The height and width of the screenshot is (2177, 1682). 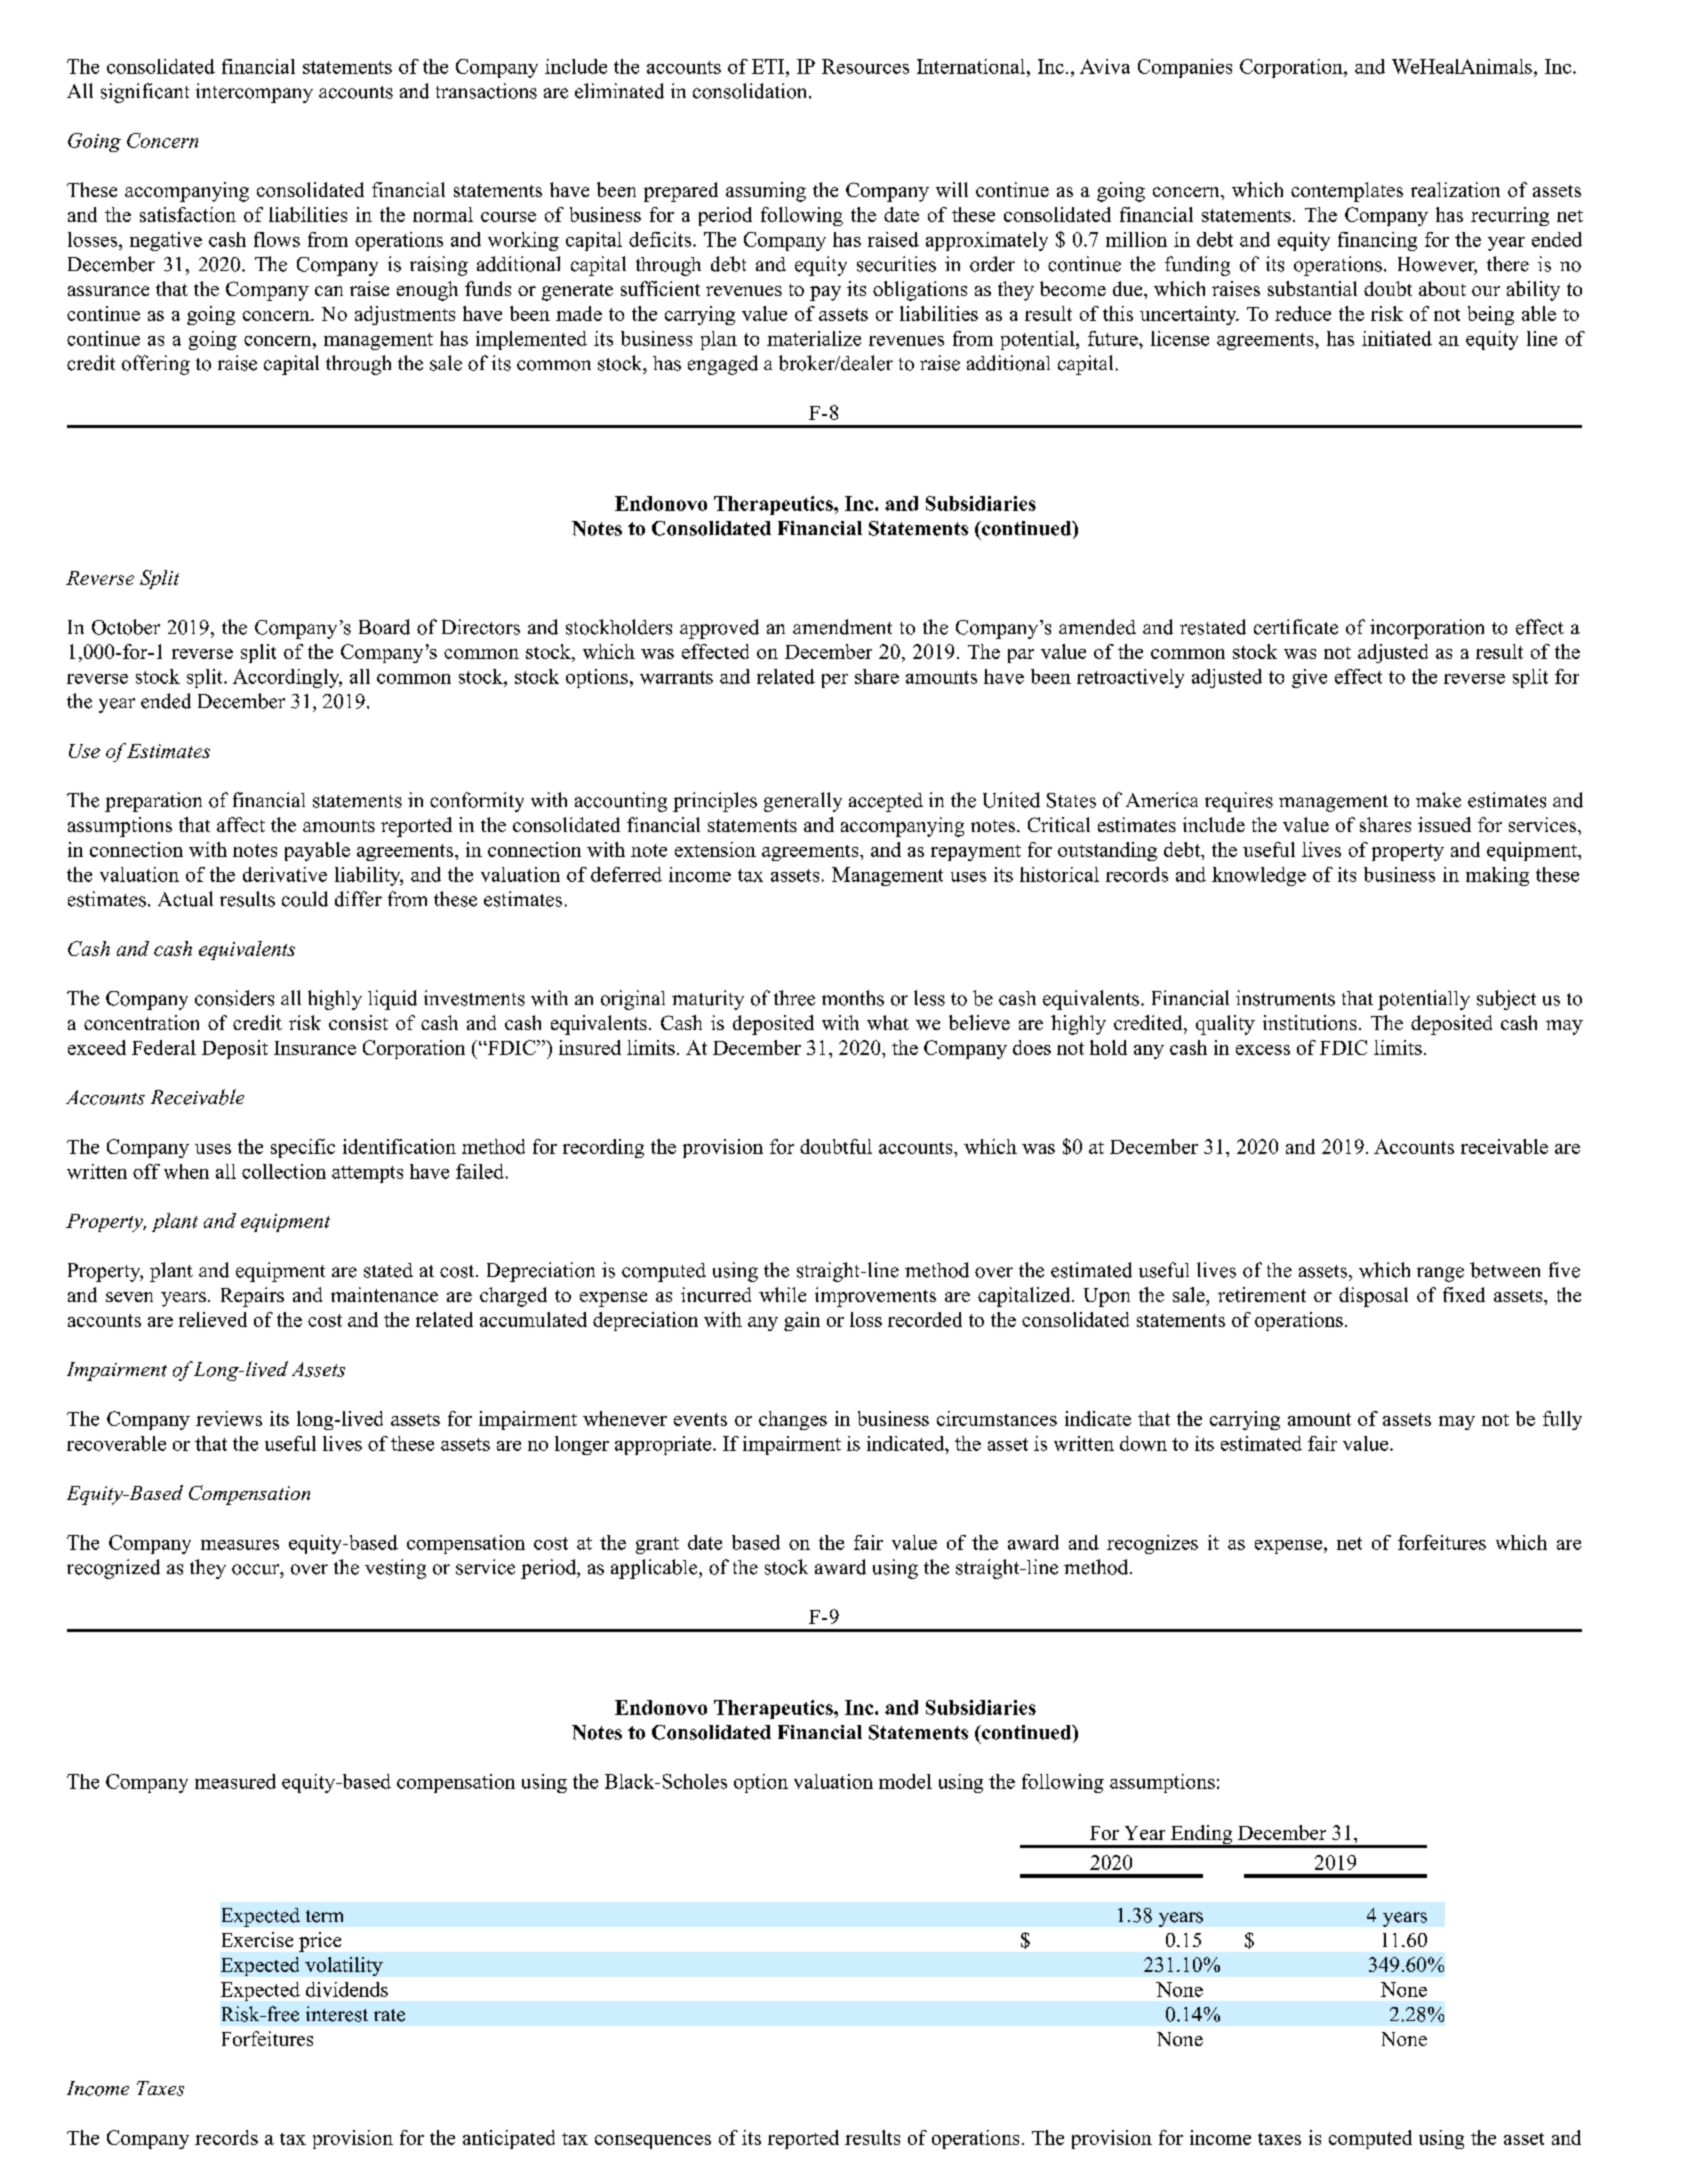 What do you see at coordinates (793, 1420) in the screenshot?
I see `changes` at bounding box center [793, 1420].
